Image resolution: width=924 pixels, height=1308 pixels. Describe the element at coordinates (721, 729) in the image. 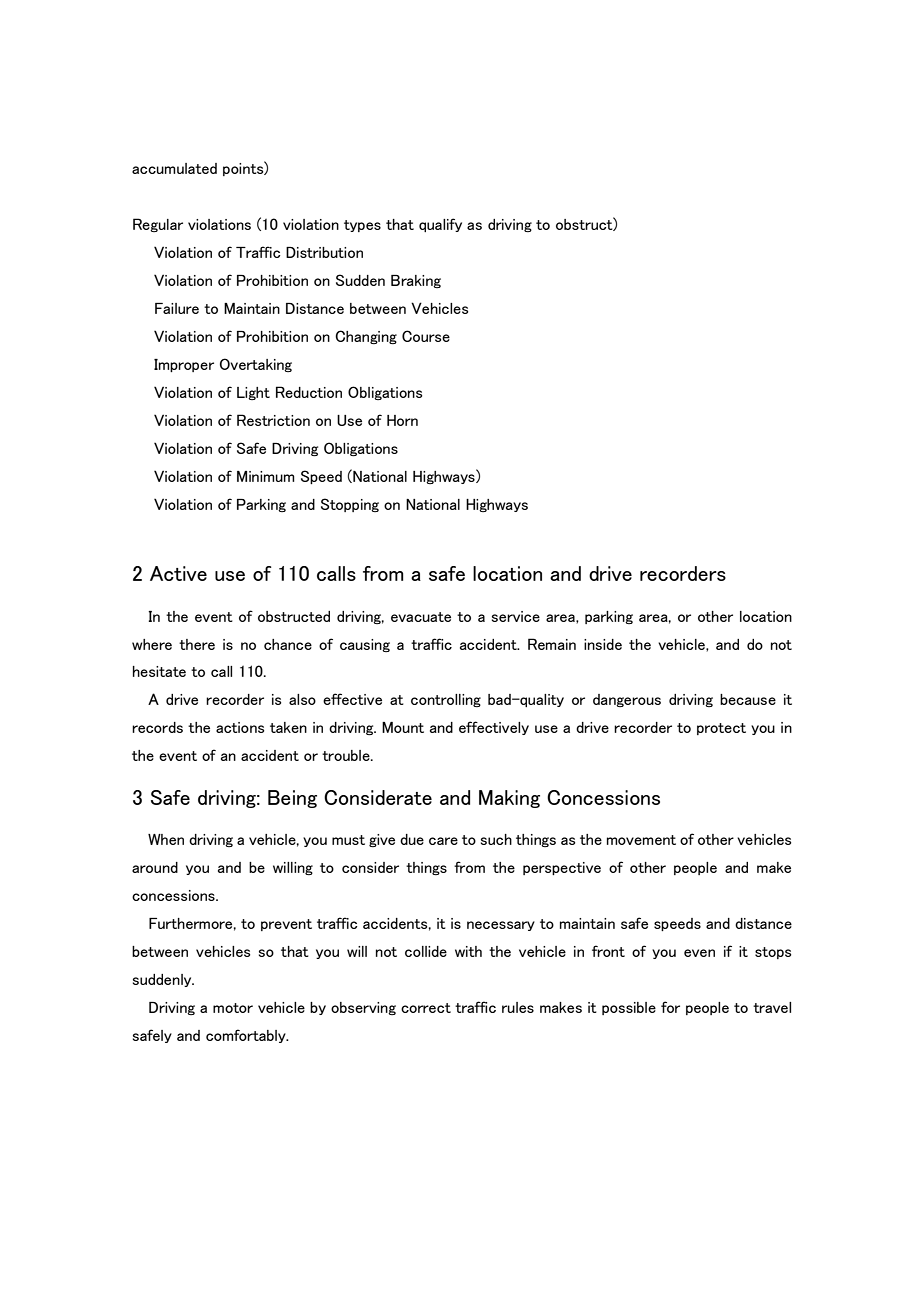

I see `protect` at that location.
